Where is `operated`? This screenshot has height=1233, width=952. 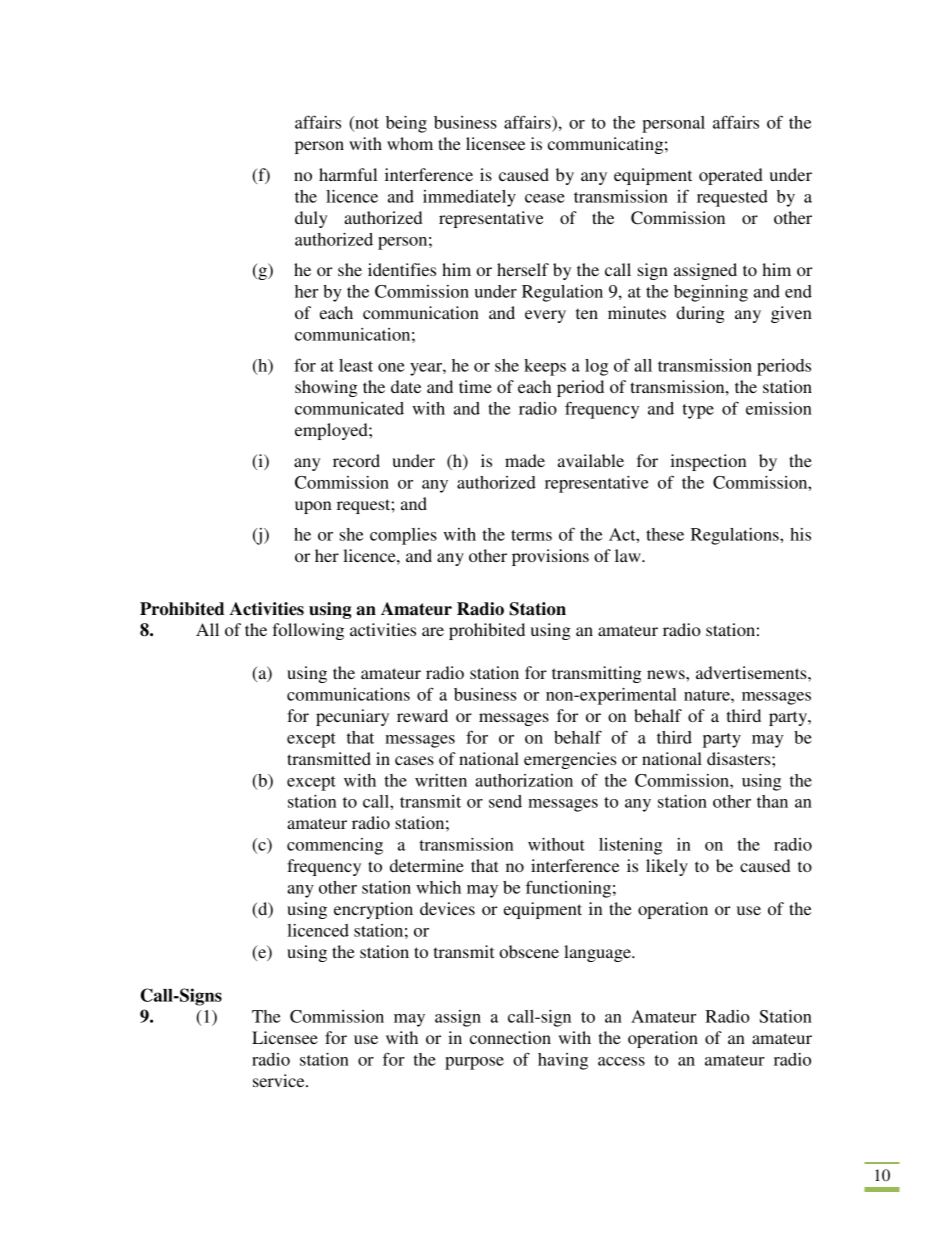
operated is located at coordinates (731, 176).
